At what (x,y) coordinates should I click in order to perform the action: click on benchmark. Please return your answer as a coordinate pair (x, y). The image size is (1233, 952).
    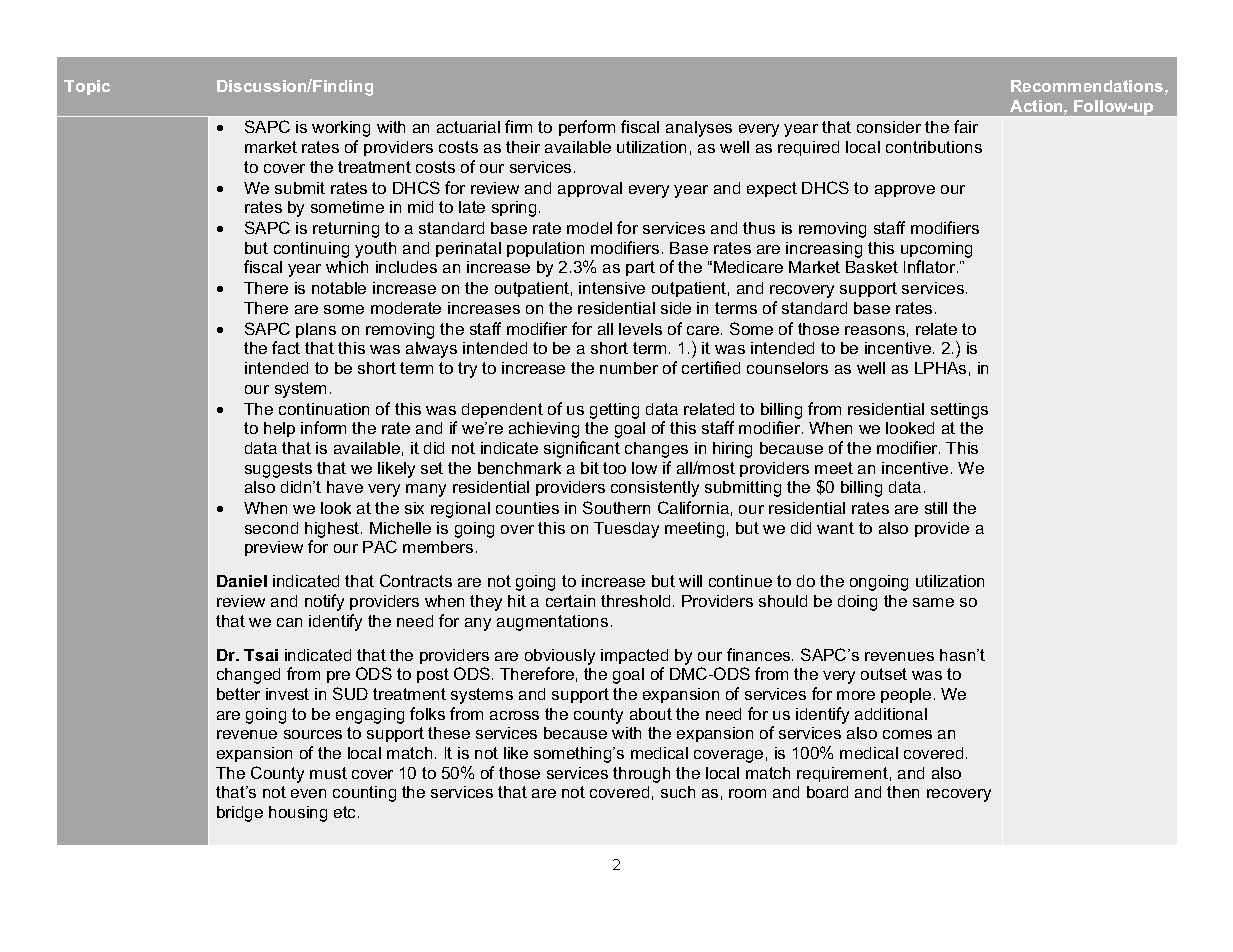
    Looking at the image, I should click on (519, 468).
